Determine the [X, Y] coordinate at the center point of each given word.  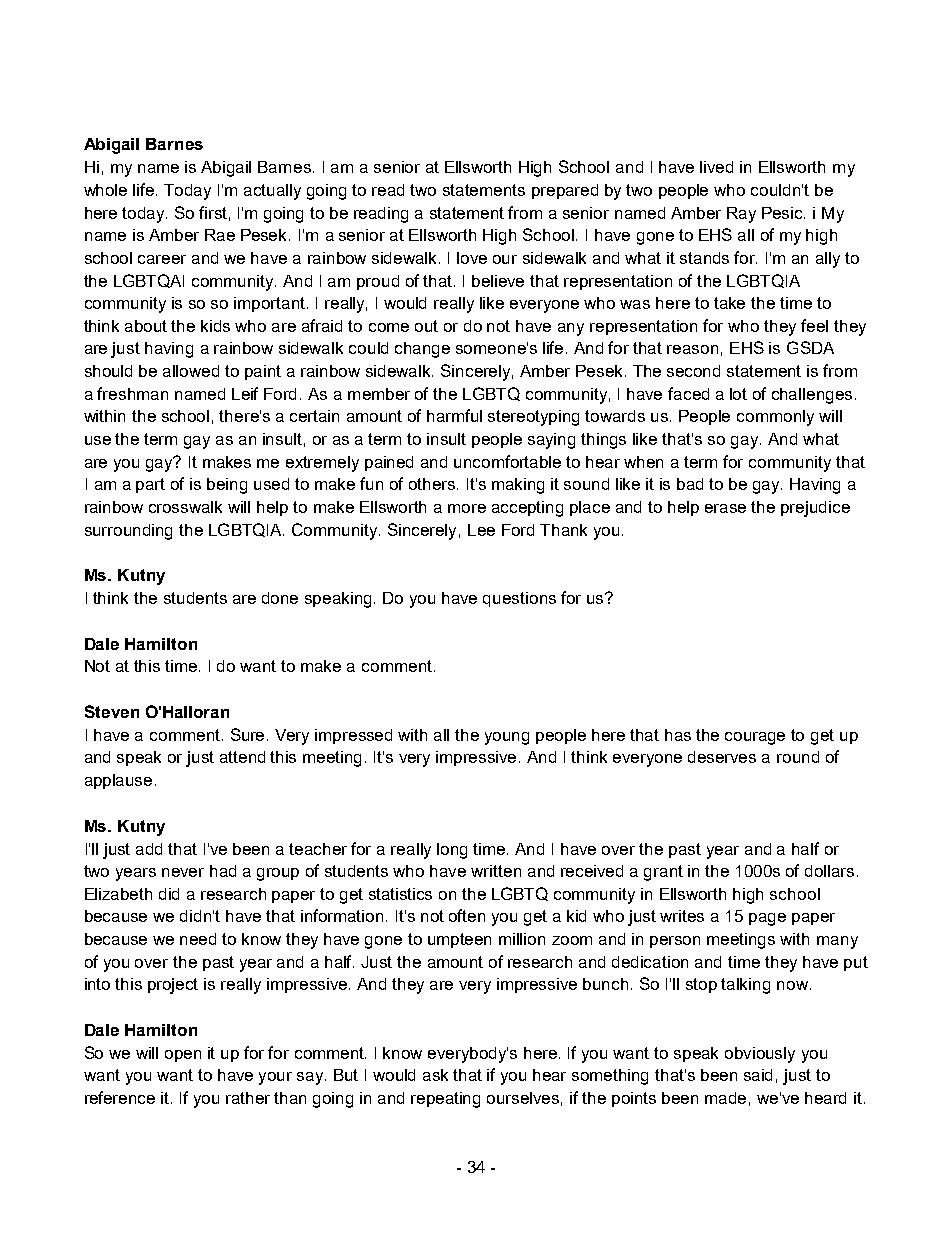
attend [242, 757]
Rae [220, 235]
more [467, 508]
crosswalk [185, 507]
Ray [741, 215]
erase [725, 508]
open [183, 1056]
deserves [722, 757]
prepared [565, 191]
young [507, 738]
